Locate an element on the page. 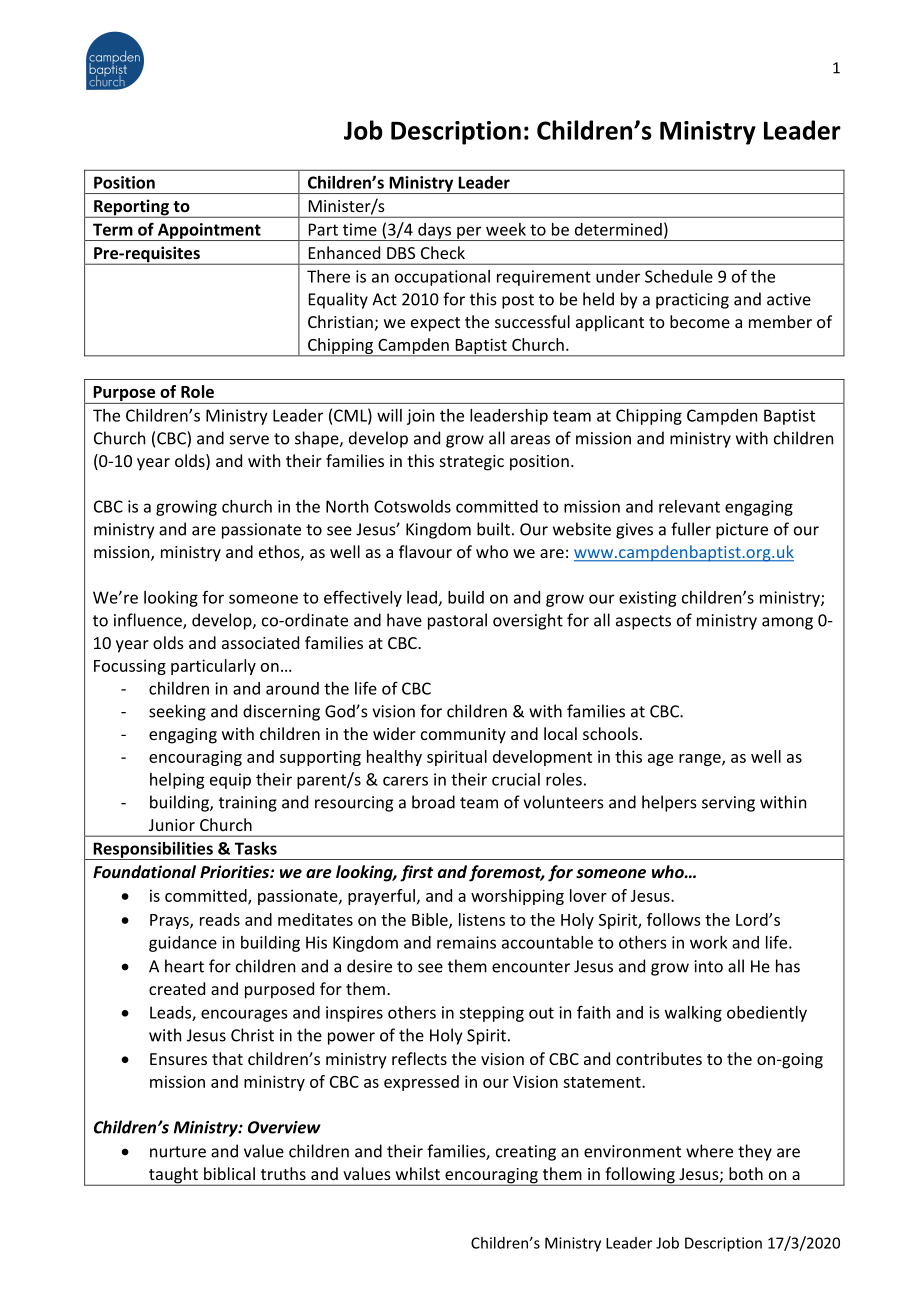 This page has height=1308, width=924. days is located at coordinates (435, 232).
